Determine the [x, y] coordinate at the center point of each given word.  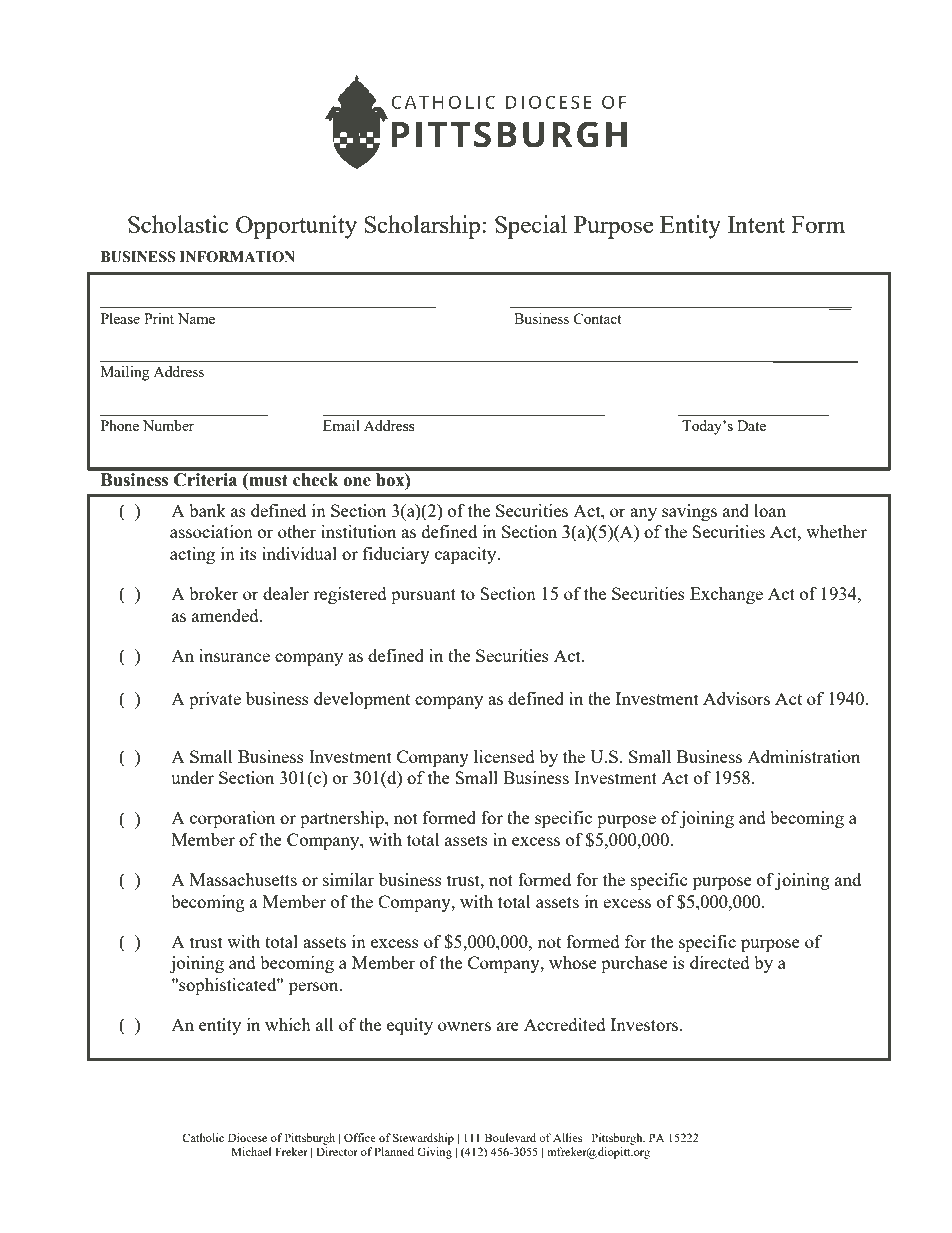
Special [531, 227]
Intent [756, 224]
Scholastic [178, 224]
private [215, 700]
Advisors [736, 698]
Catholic [203, 1137]
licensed [504, 756]
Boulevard [510, 1137]
